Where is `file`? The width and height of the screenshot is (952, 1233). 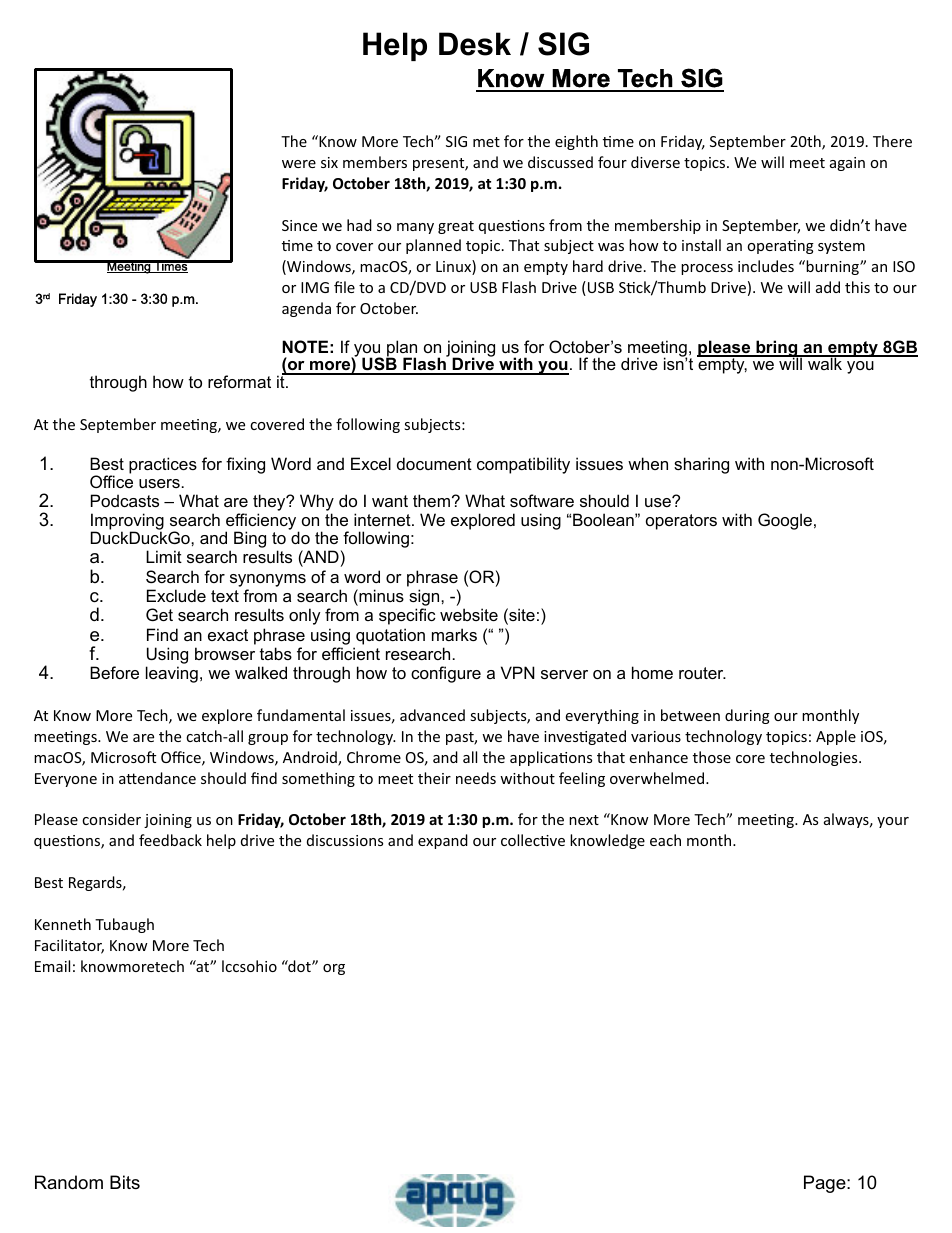 file is located at coordinates (344, 287).
